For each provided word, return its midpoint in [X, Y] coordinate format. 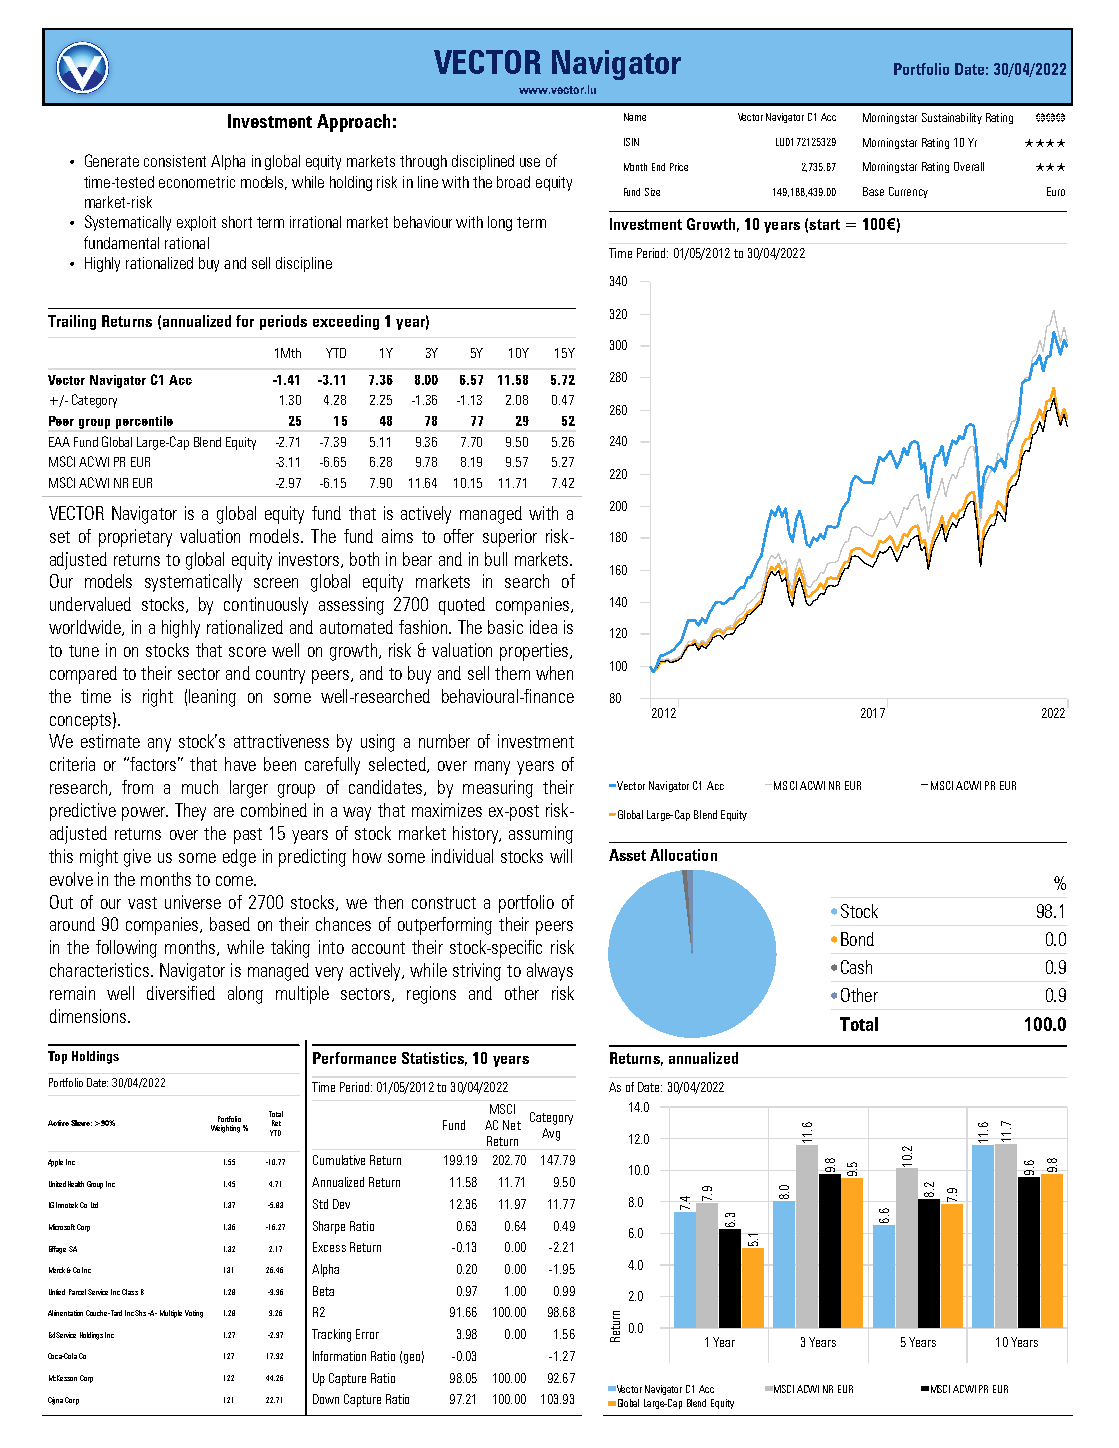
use [530, 162]
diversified [181, 993]
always [550, 972]
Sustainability [952, 118]
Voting [194, 1314]
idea [543, 627]
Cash [856, 967]
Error [367, 1334]
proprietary [135, 538]
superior [510, 538]
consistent [175, 161]
